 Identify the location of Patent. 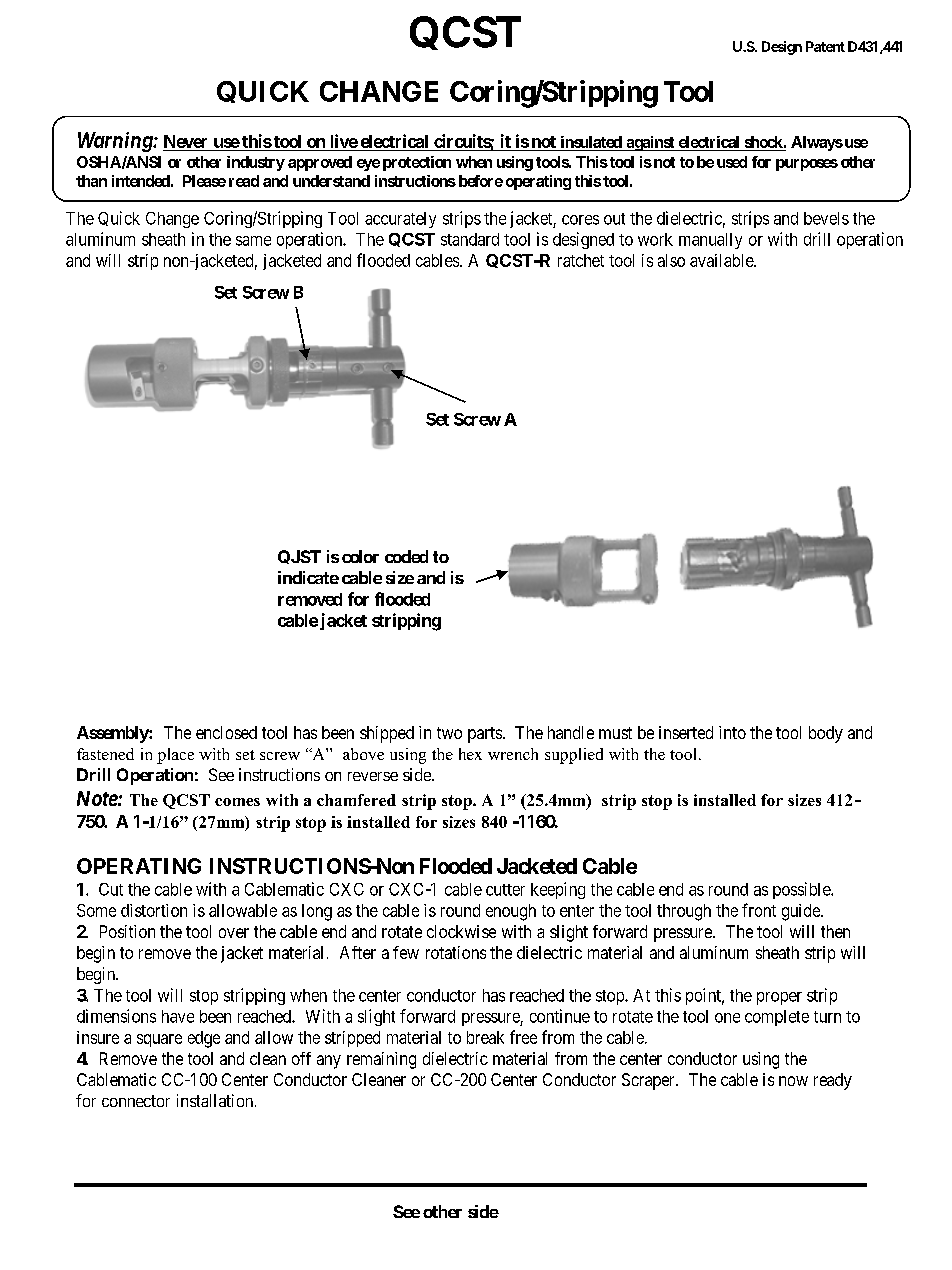
(825, 46).
